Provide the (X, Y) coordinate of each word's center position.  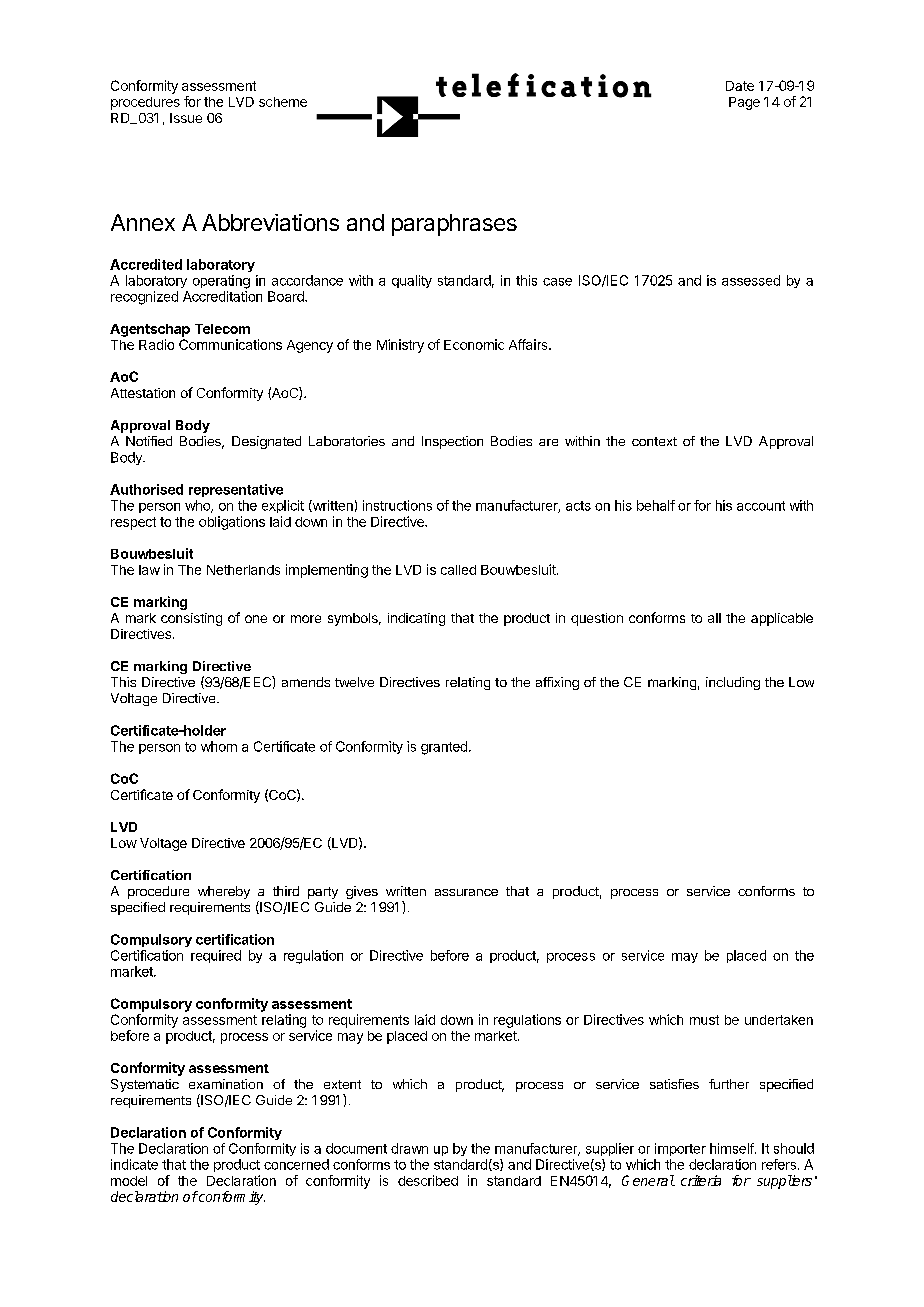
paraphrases (454, 225)
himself (733, 1148)
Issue (186, 118)
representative (236, 490)
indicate (134, 1164)
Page (744, 103)
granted (444, 748)
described (428, 1180)
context (654, 441)
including (733, 683)
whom (219, 746)
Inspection (452, 442)
